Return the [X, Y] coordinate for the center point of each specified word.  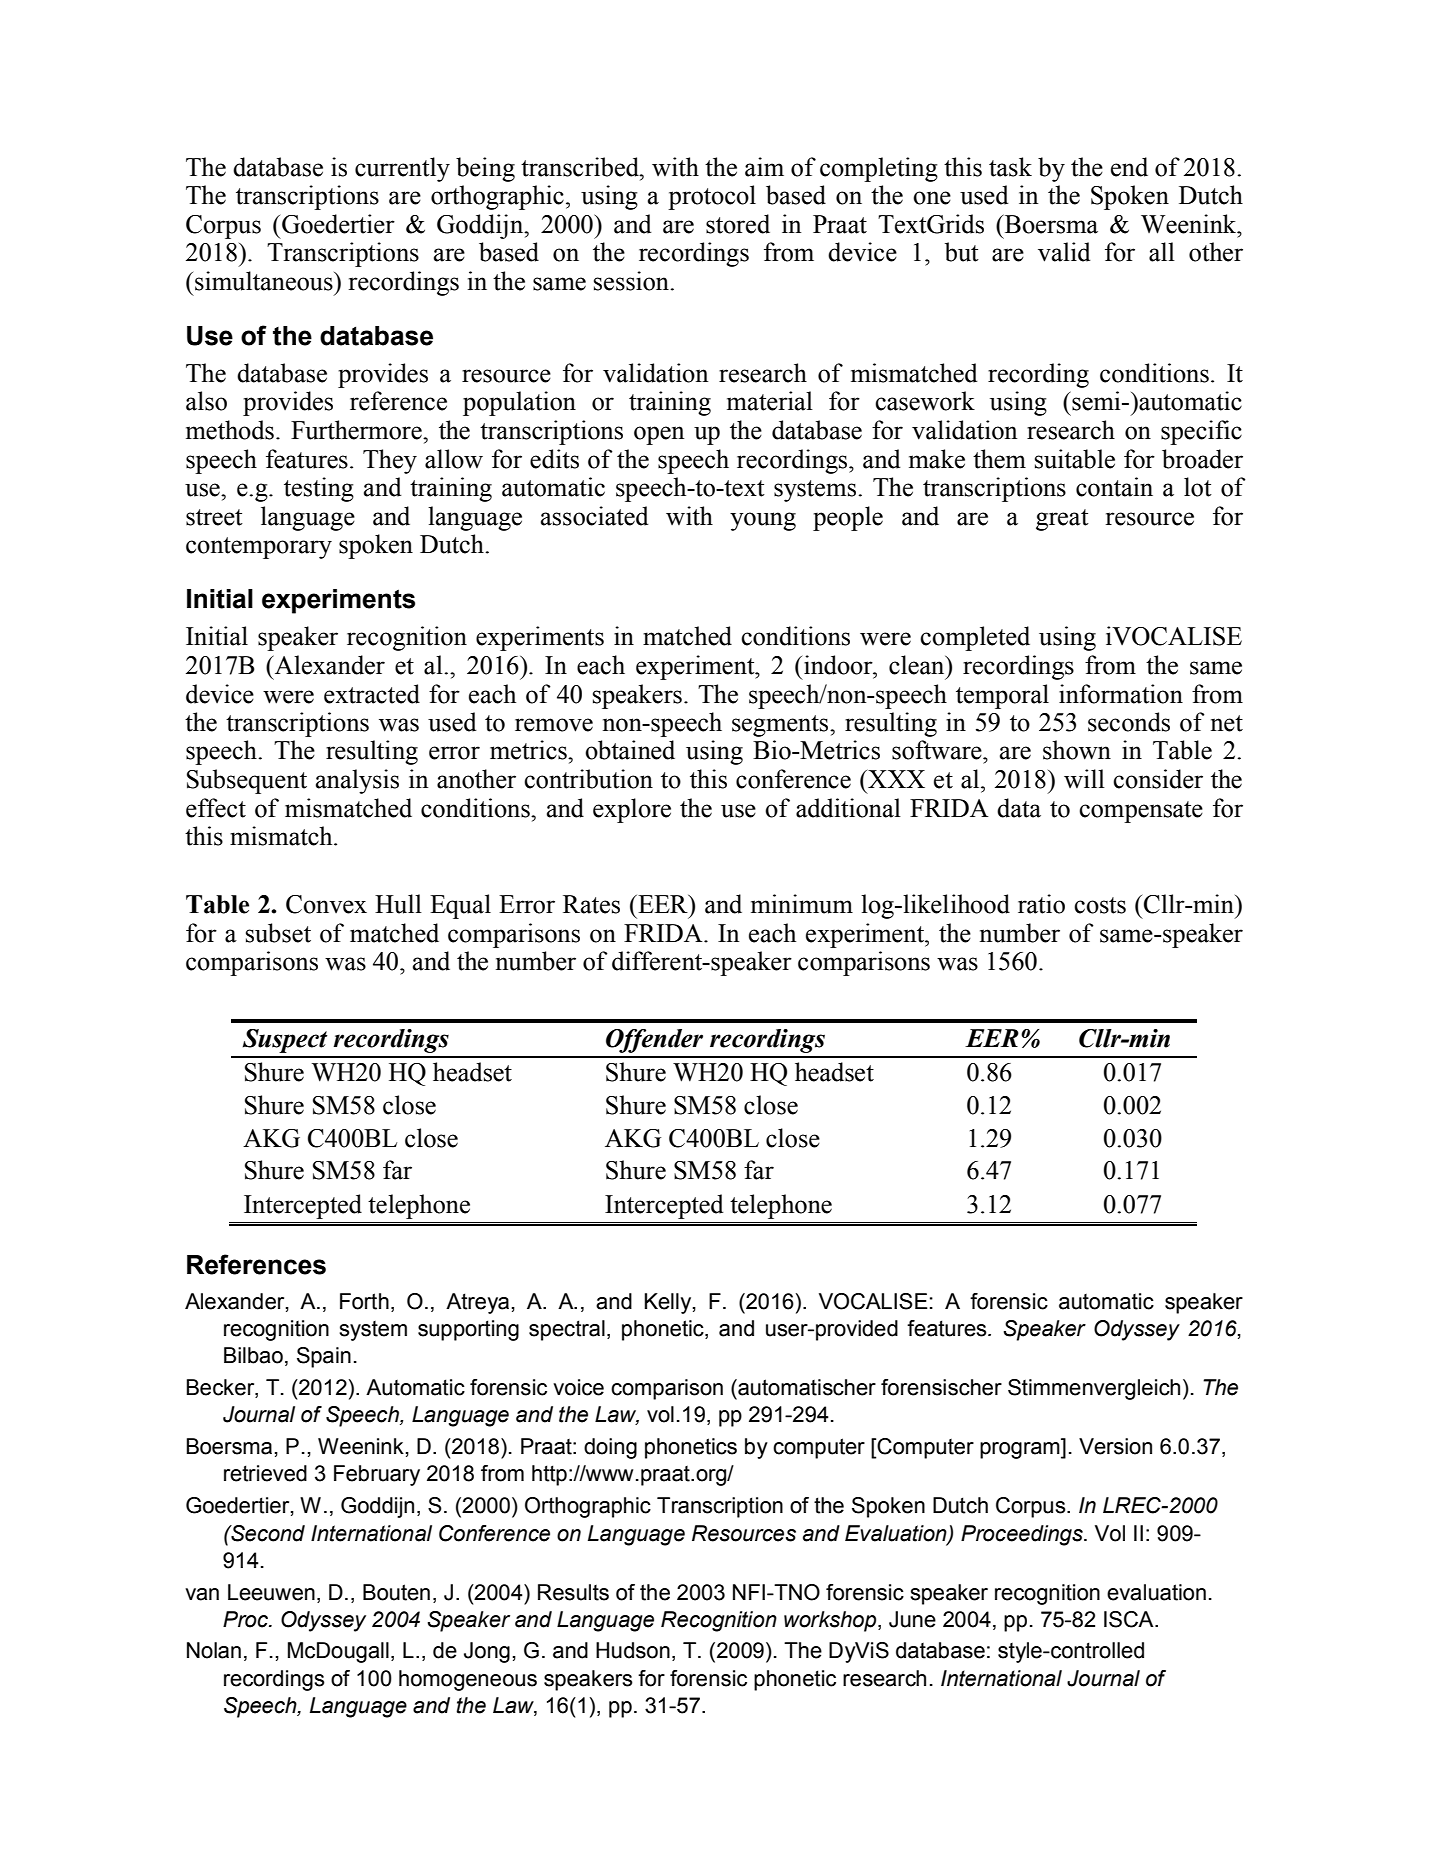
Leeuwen [271, 1592]
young [763, 521]
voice [578, 1387]
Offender [654, 1041]
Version [1115, 1446]
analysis [357, 781]
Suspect [285, 1041]
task [1010, 167]
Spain [324, 1357]
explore [632, 810]
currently [402, 169]
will [1084, 778]
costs [1100, 905]
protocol [712, 197]
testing [319, 489]
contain [1114, 487]
